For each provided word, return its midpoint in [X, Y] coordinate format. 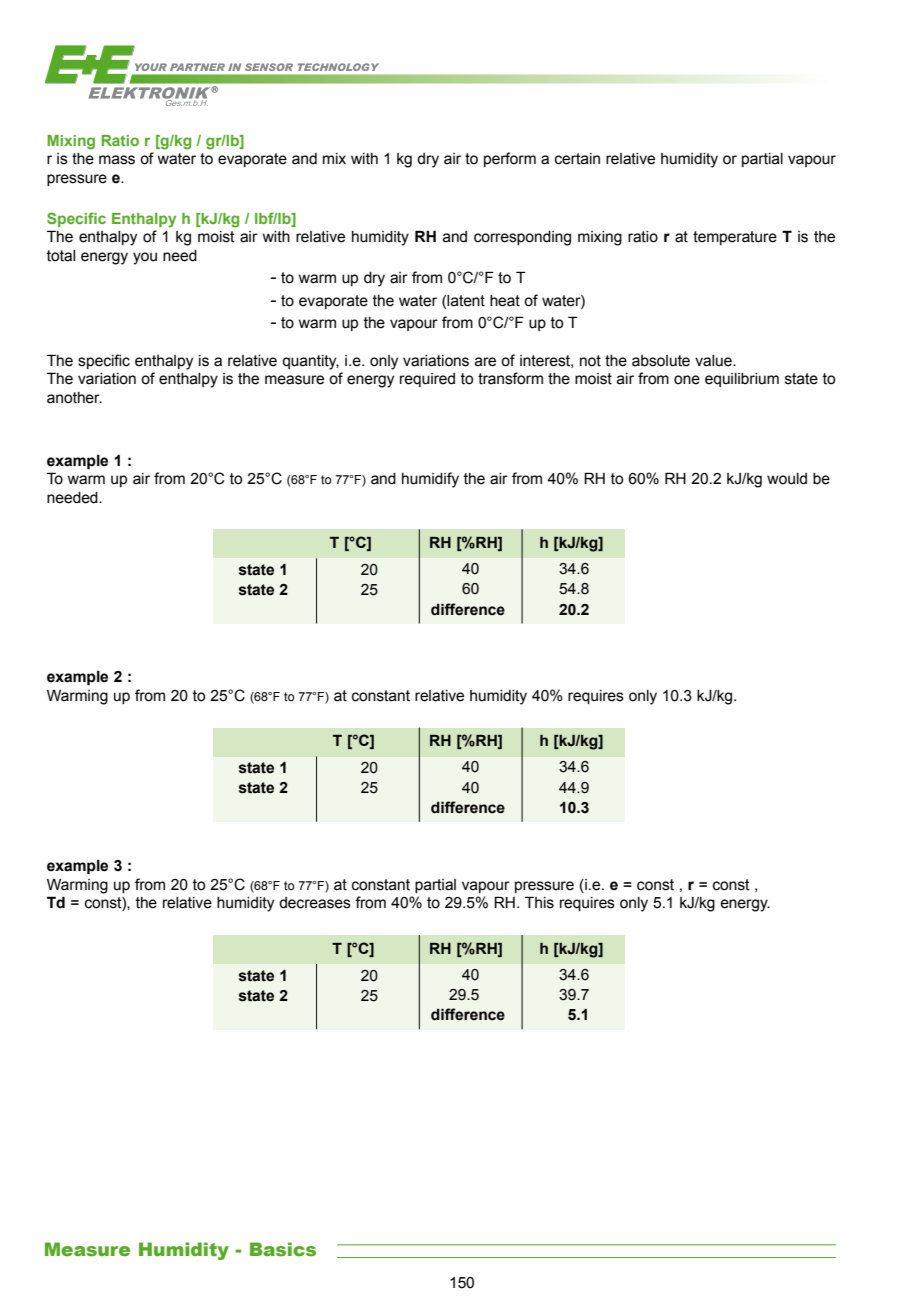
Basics [283, 1249]
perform [510, 159]
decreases [315, 903]
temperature [735, 238]
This [539, 902]
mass [117, 160]
